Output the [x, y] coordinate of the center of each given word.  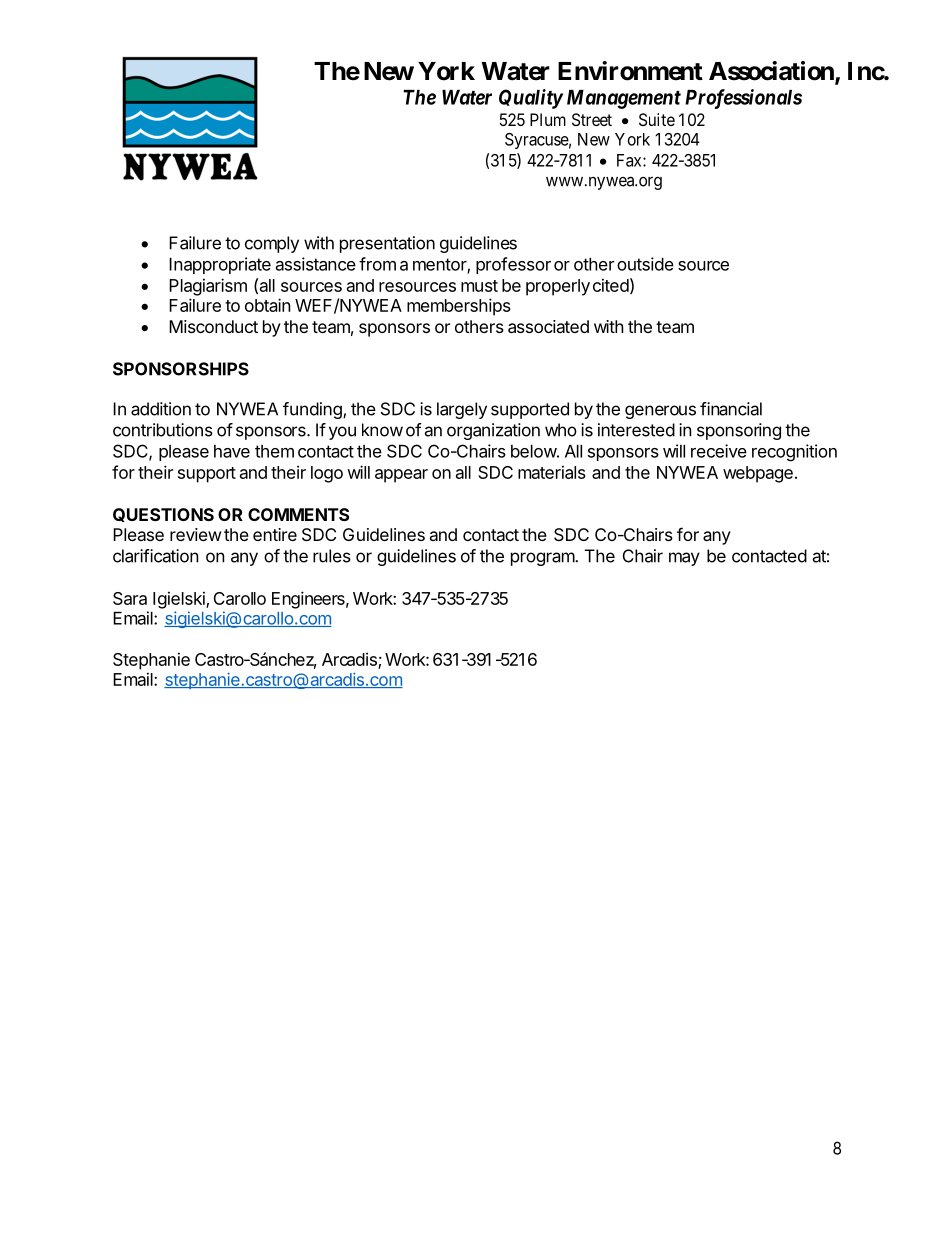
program [543, 559]
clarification [156, 556]
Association [772, 72]
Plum [548, 119]
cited [611, 285]
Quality [531, 99]
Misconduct [213, 326]
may [684, 559]
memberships [459, 307]
